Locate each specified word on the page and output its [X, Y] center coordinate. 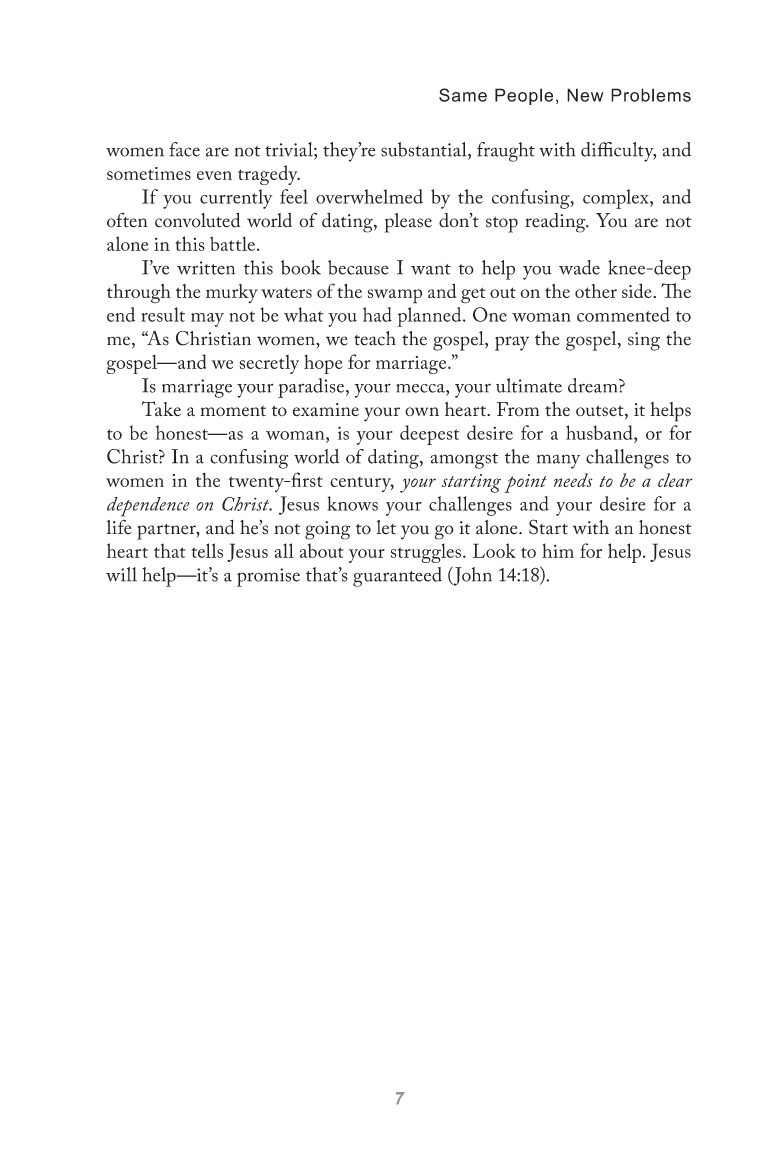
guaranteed [397, 577]
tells [207, 550]
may [207, 320]
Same [463, 95]
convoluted [198, 220]
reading [556, 223]
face [184, 149]
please [408, 223]
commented [623, 314]
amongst [464, 461]
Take [161, 409]
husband [600, 432]
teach [375, 338]
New [585, 95]
